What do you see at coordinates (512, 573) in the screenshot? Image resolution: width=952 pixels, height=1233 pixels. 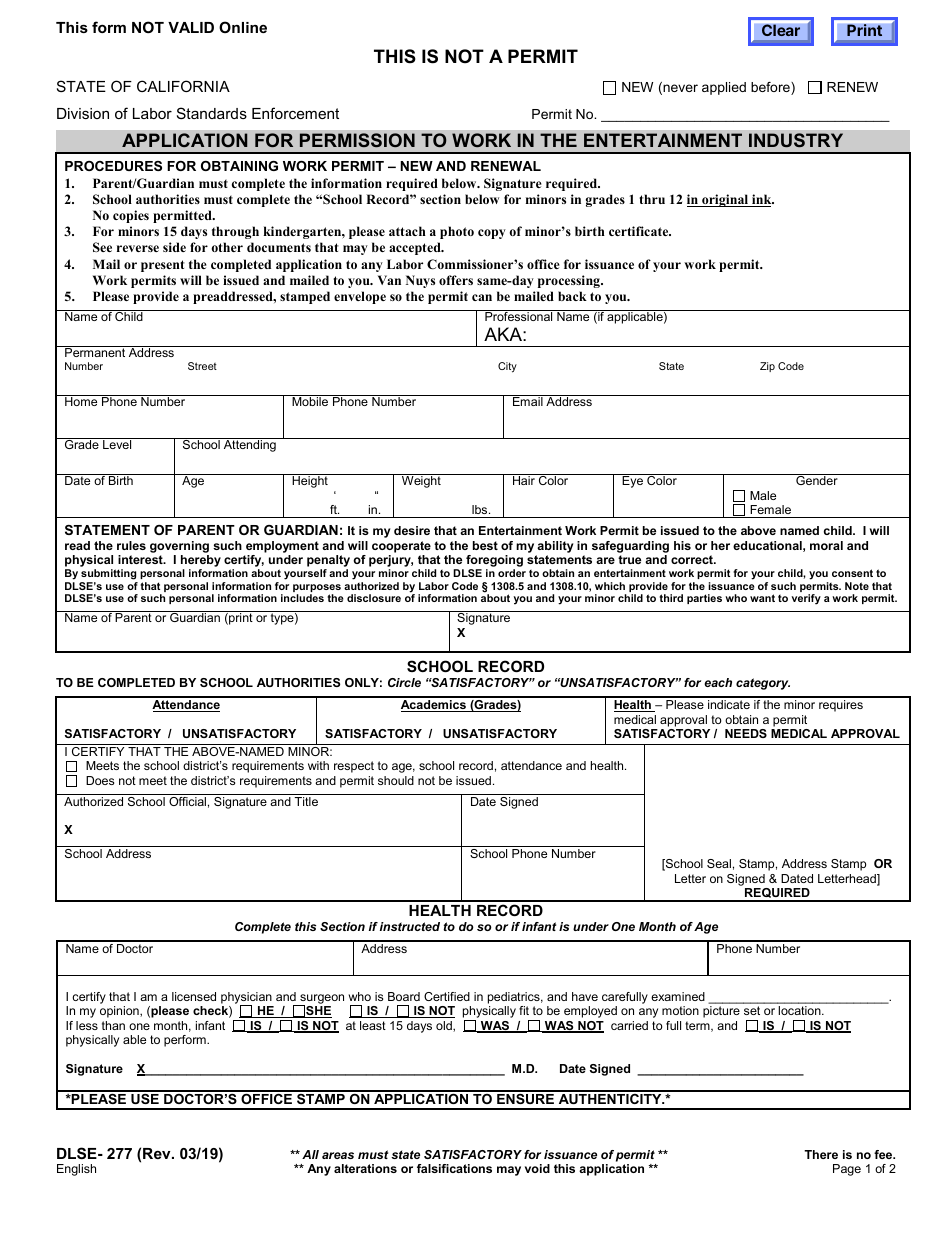 I see `order` at bounding box center [512, 573].
